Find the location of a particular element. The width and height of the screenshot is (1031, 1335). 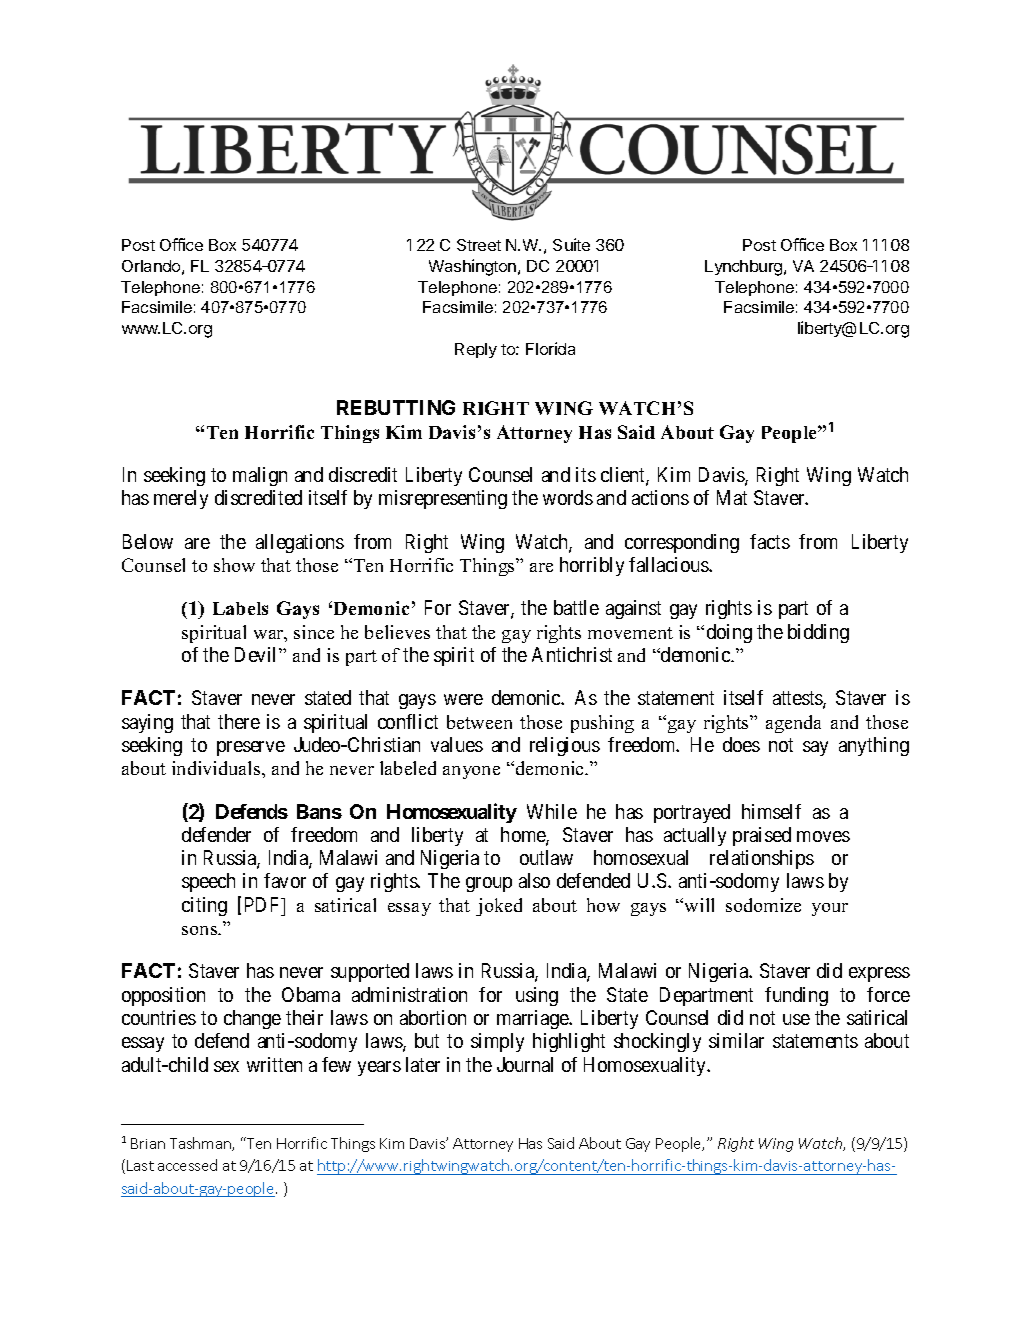

between is located at coordinates (479, 722).
